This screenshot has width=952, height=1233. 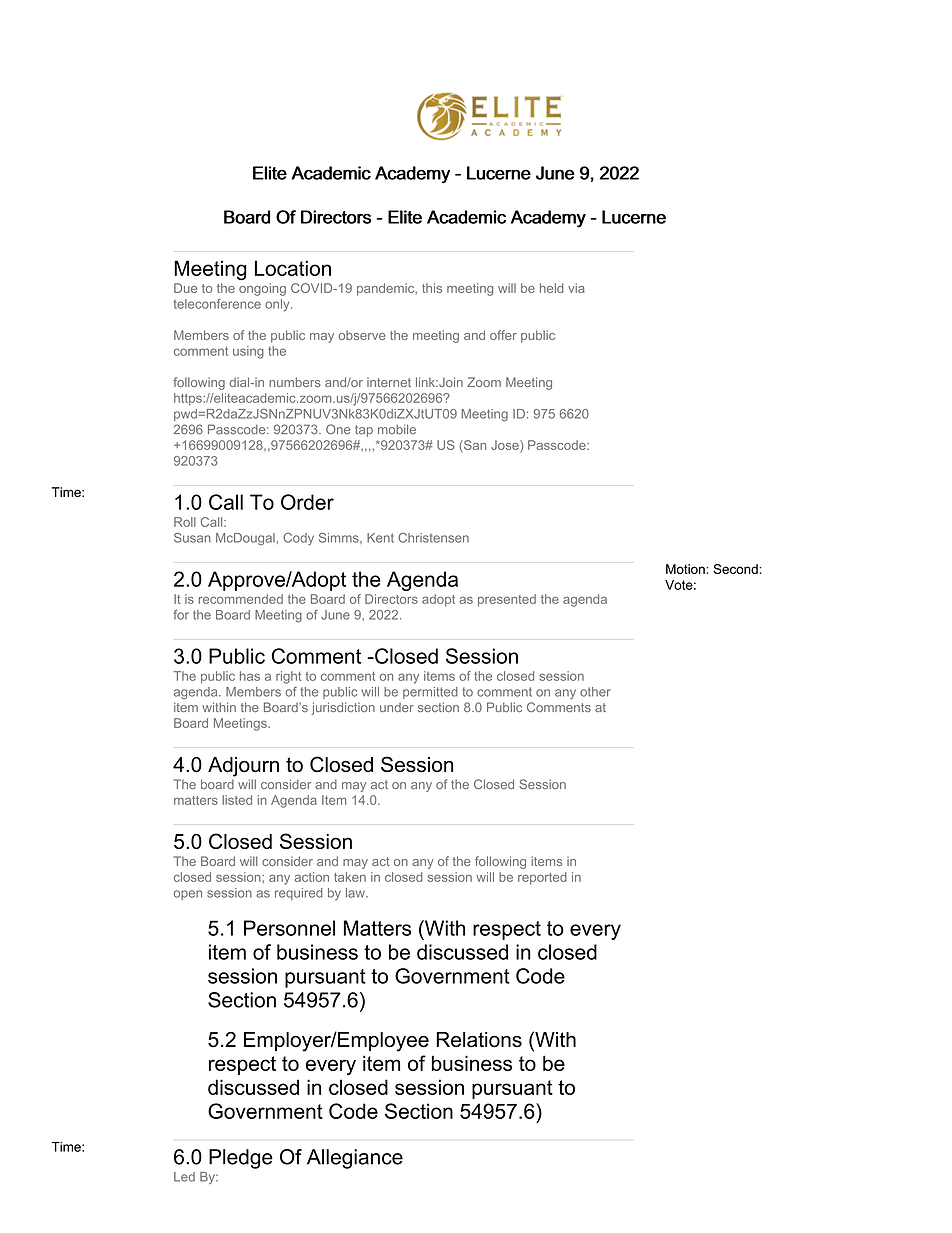 I want to click on ongoing, so click(x=262, y=289).
